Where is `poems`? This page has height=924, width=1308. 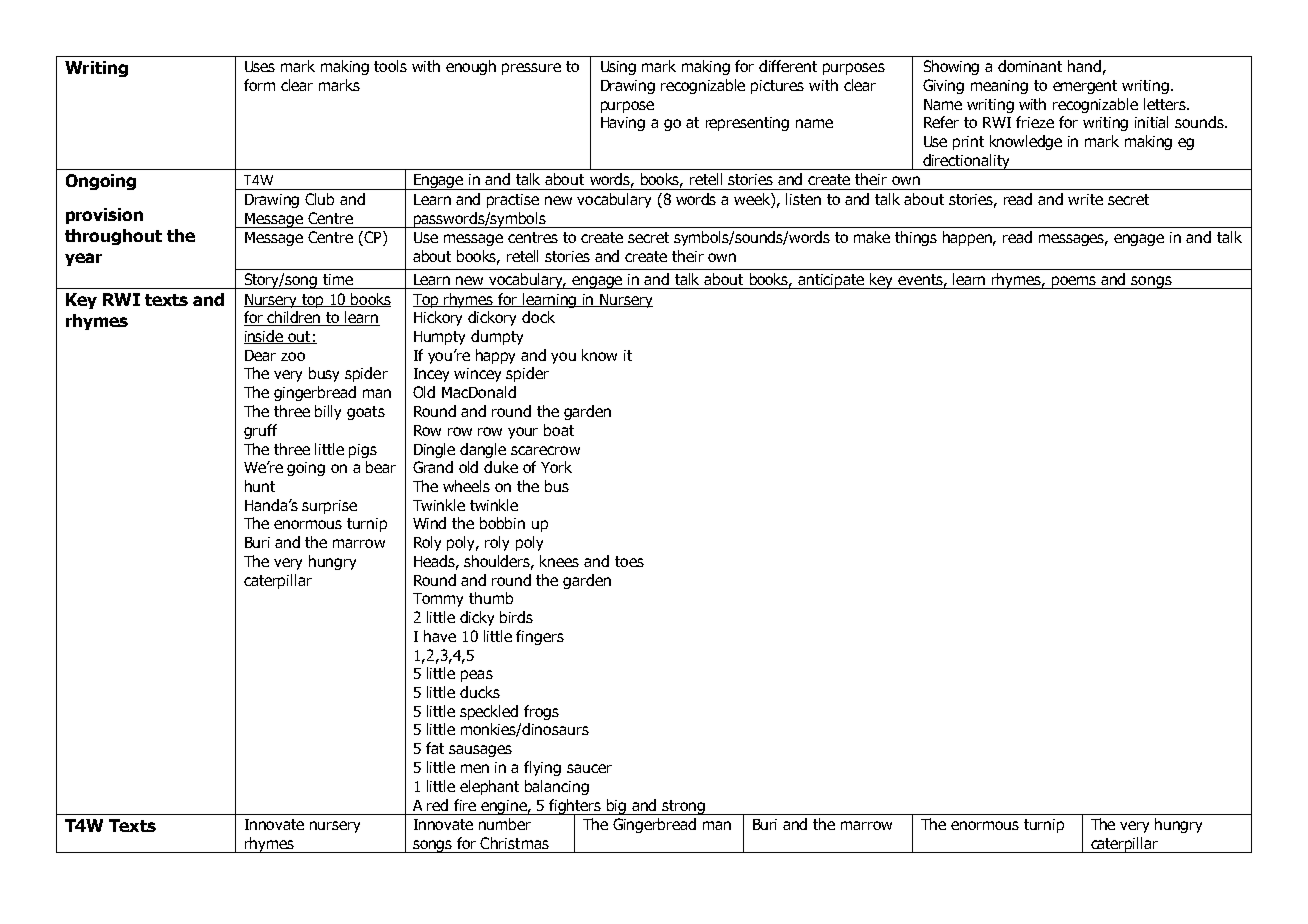
poems is located at coordinates (1074, 282).
